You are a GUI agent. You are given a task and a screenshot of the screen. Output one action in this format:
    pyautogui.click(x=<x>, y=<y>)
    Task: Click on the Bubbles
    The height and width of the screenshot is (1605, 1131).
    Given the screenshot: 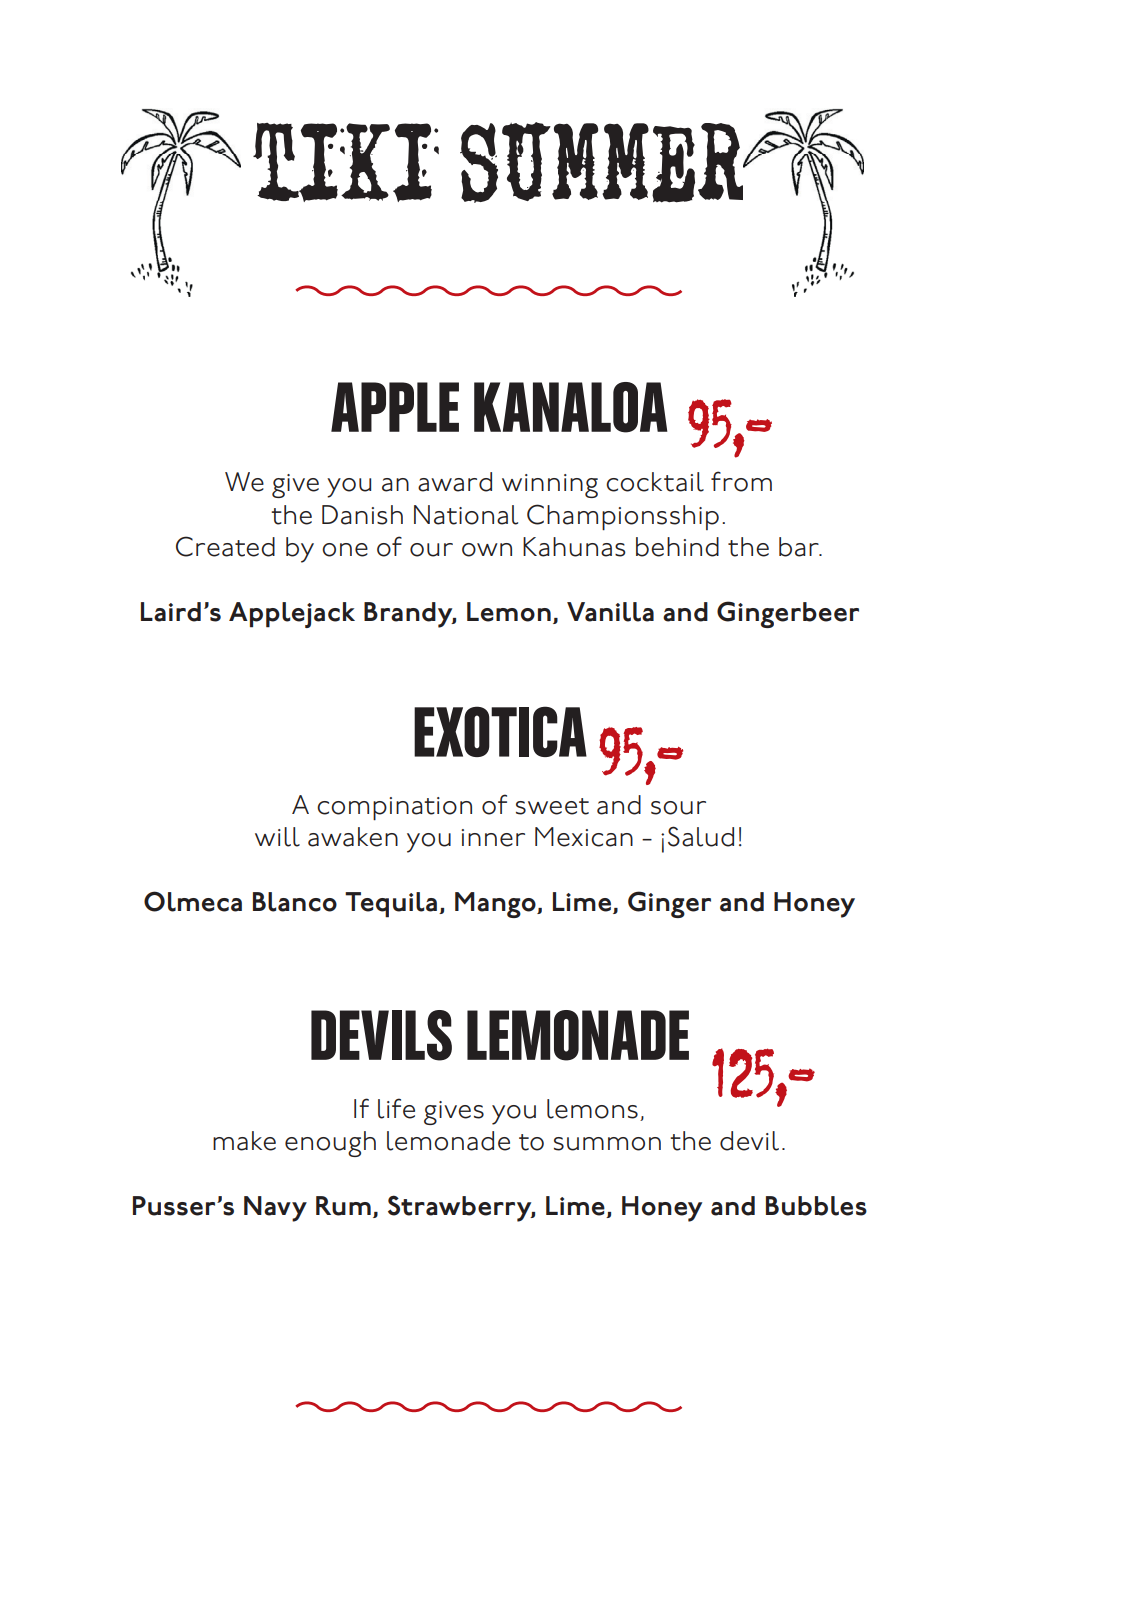 What is the action you would take?
    pyautogui.click(x=816, y=1206)
